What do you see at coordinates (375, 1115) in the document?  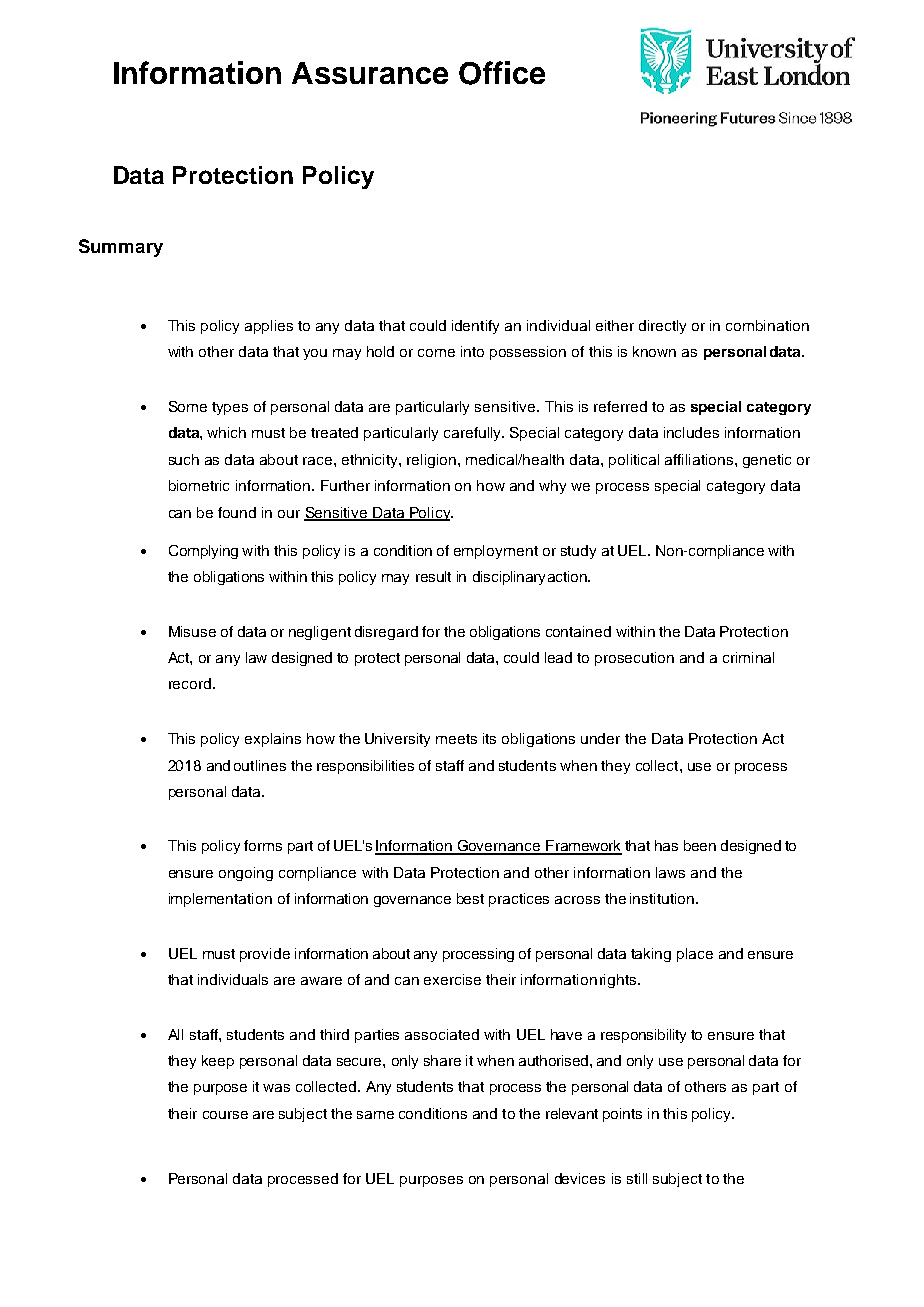 I see `same` at bounding box center [375, 1115].
